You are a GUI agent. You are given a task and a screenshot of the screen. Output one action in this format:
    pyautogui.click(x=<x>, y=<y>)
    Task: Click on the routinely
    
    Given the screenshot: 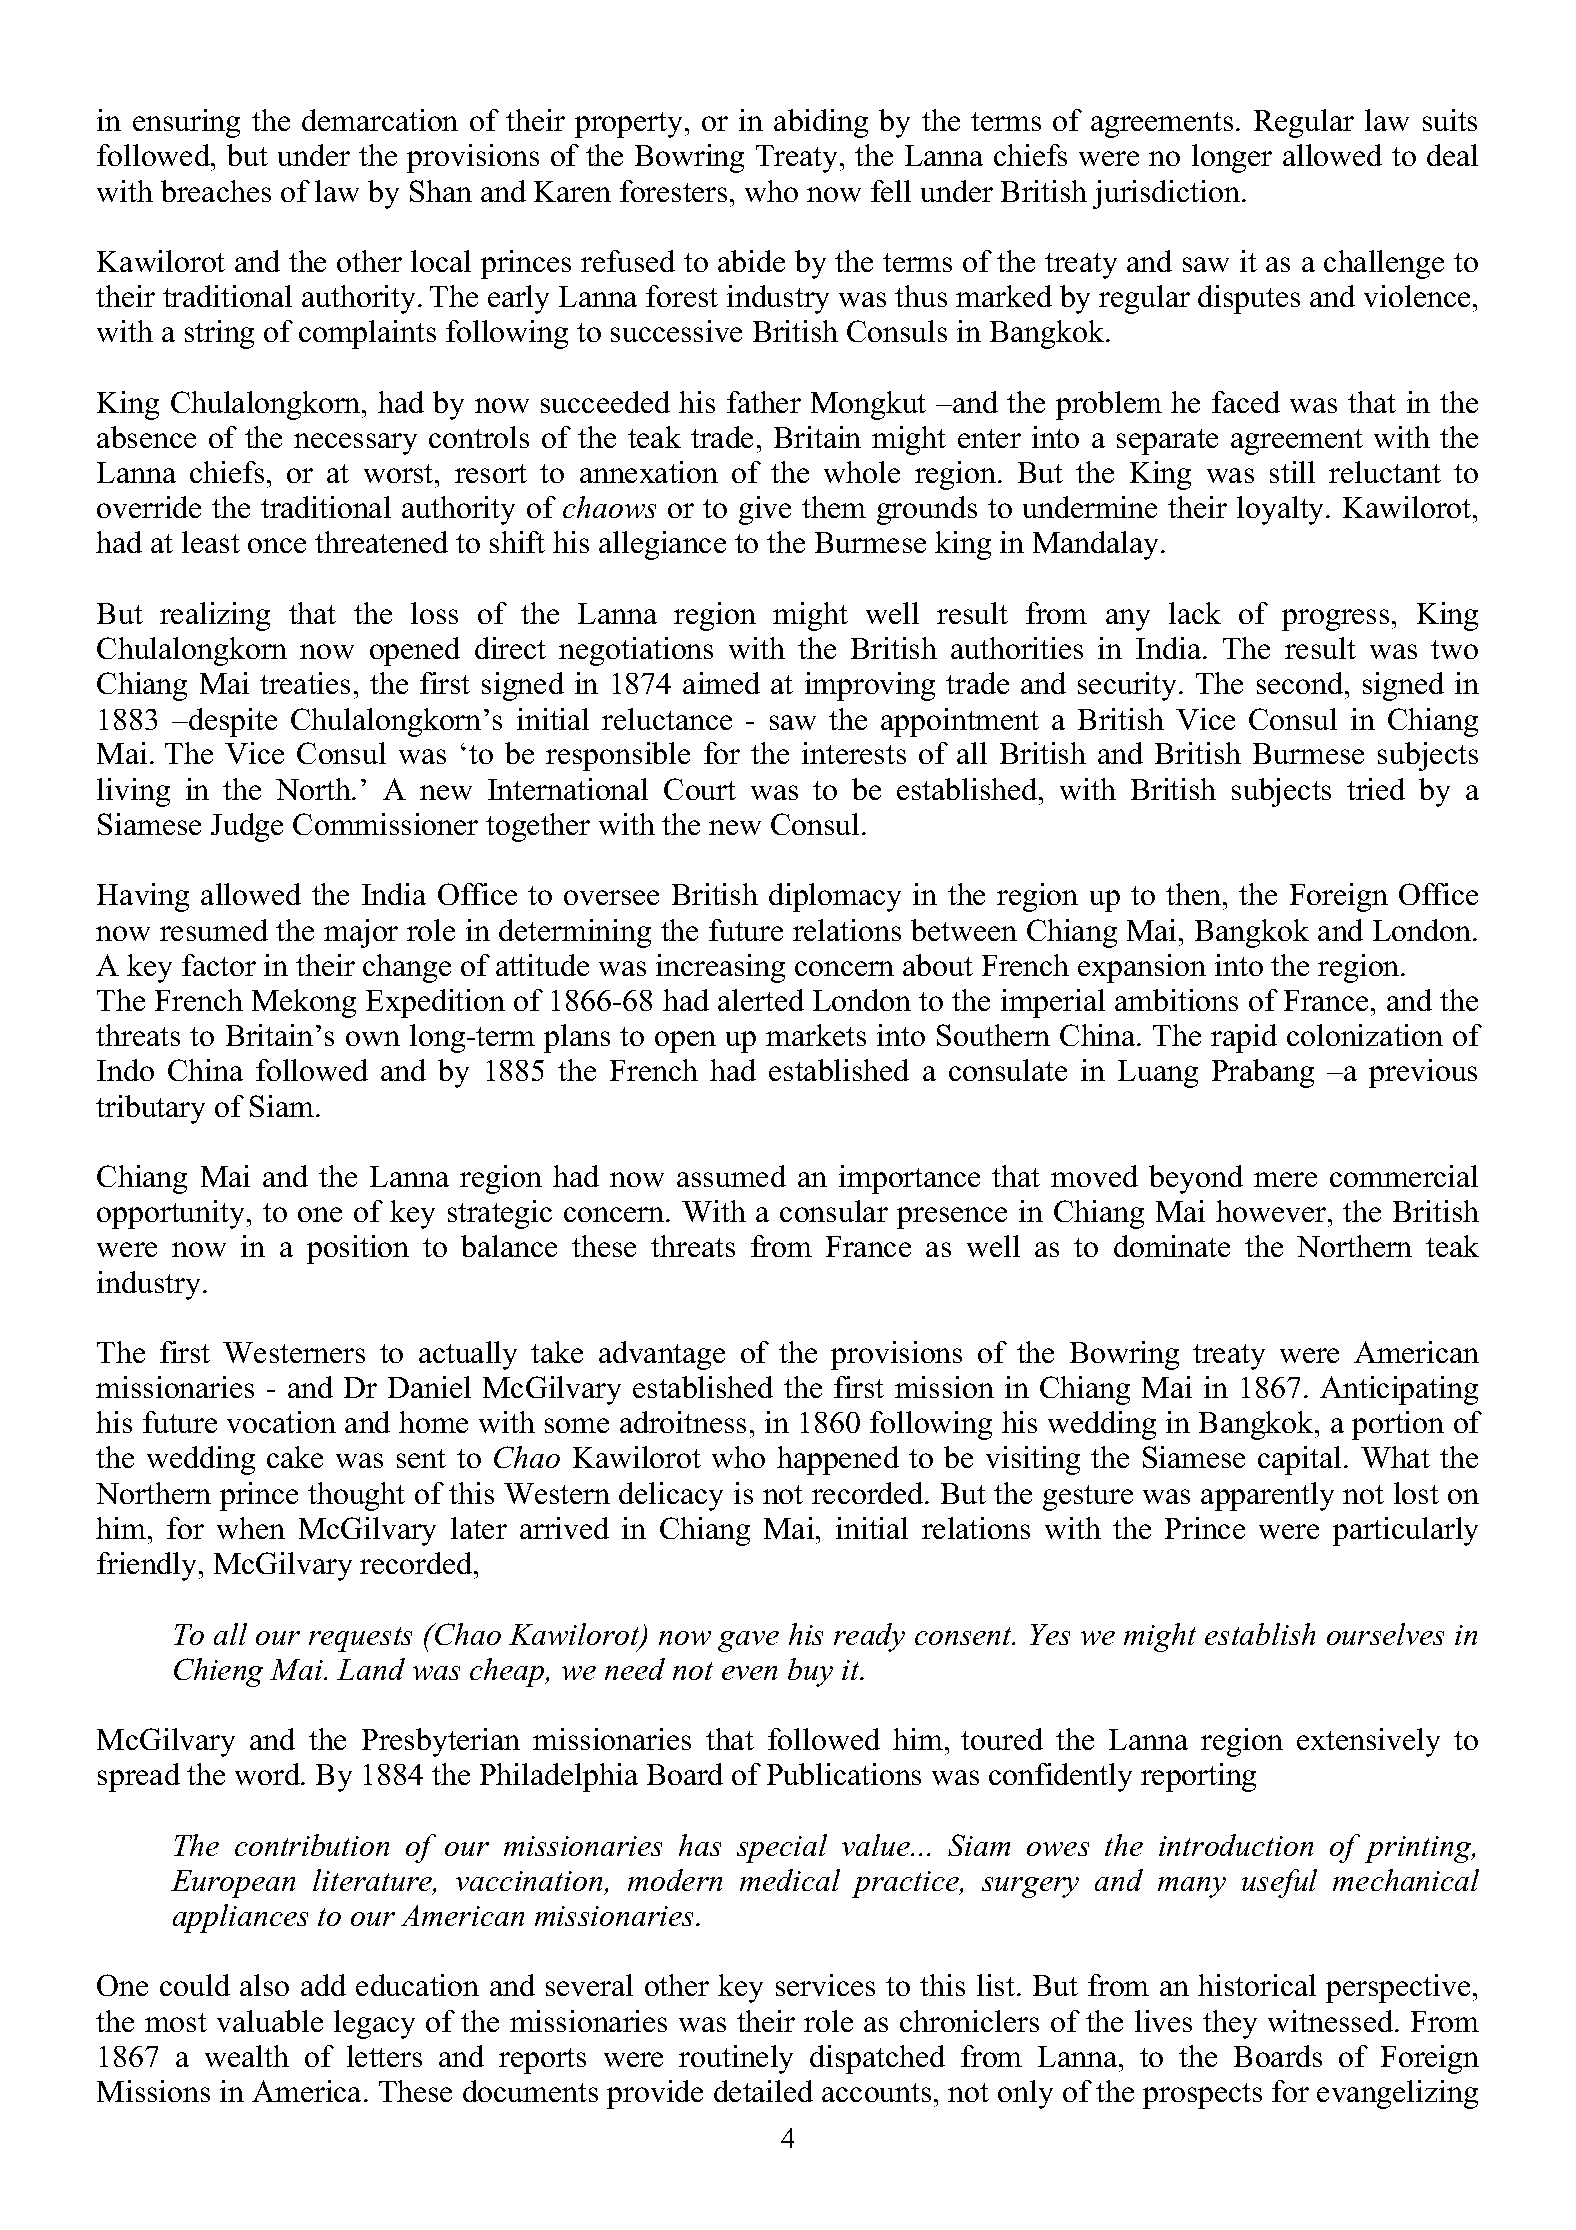 What is the action you would take?
    pyautogui.click(x=736, y=2059)
